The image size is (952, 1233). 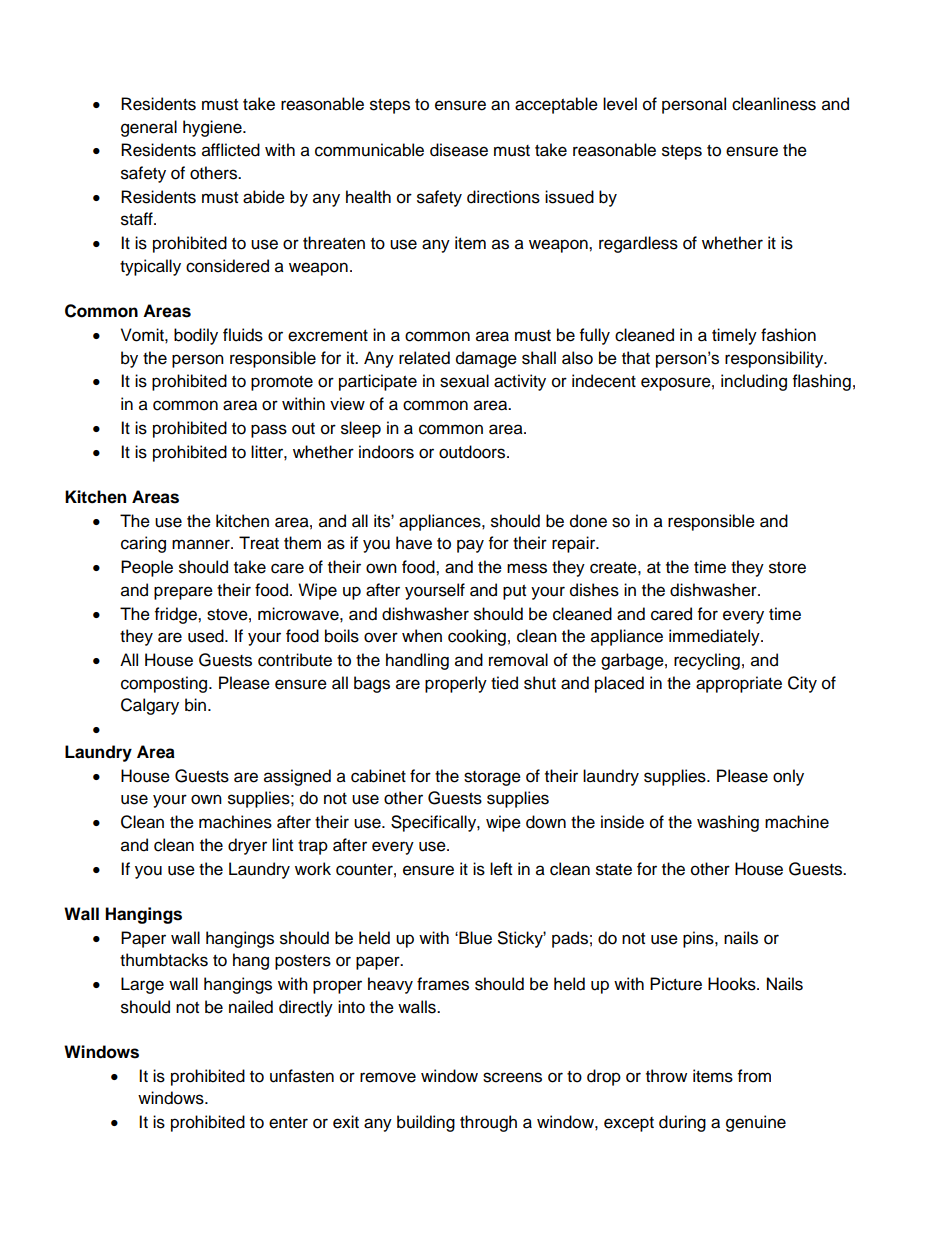 What do you see at coordinates (754, 382) in the screenshot?
I see `including` at bounding box center [754, 382].
